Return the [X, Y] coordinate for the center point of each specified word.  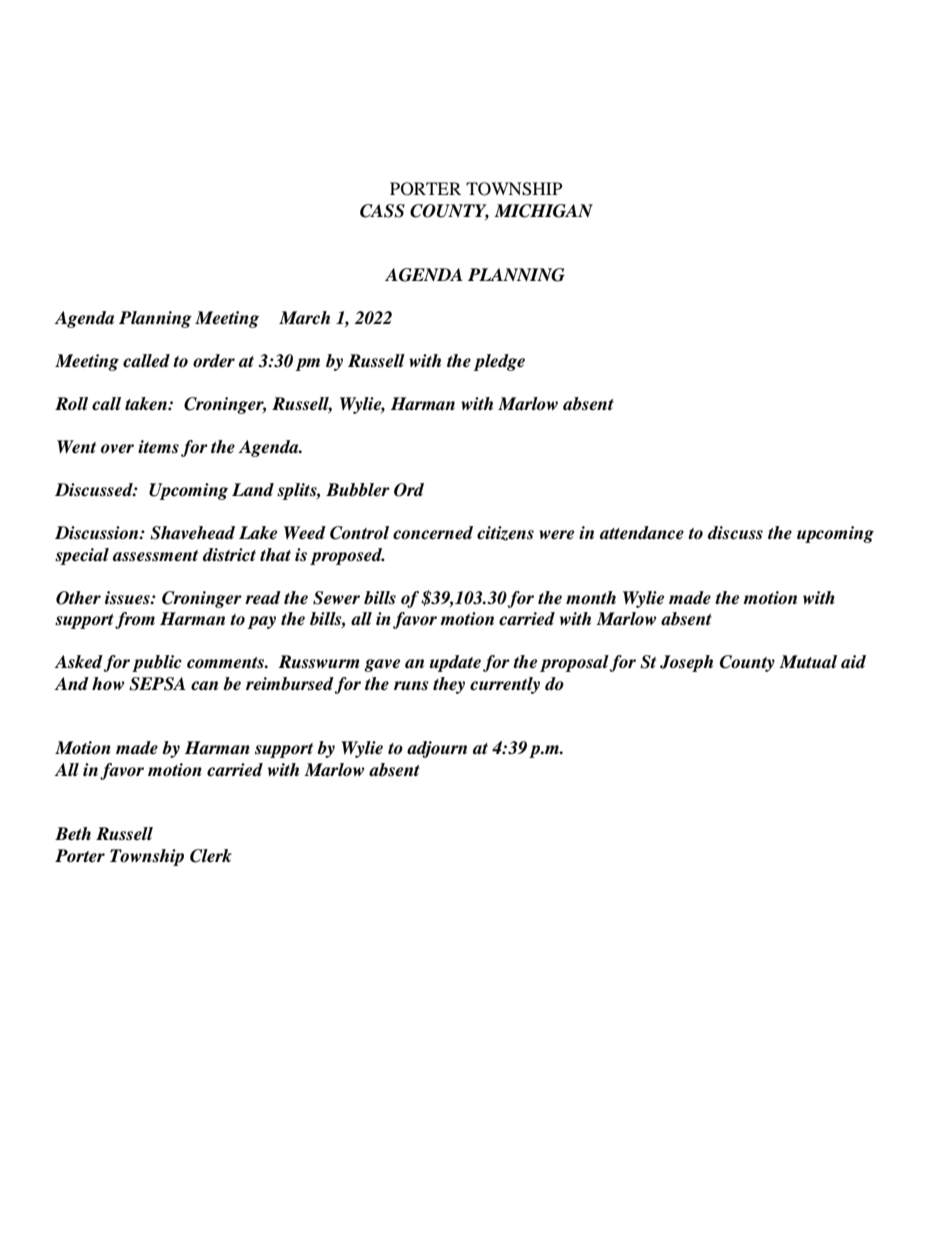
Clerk [211, 856]
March [304, 318]
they [449, 685]
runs [411, 686]
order [214, 361]
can [204, 686]
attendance [642, 533]
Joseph [686, 663]
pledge [499, 362]
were [556, 535]
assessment [155, 556]
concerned [433, 533]
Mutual [808, 661]
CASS [382, 211]
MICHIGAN [543, 211]
